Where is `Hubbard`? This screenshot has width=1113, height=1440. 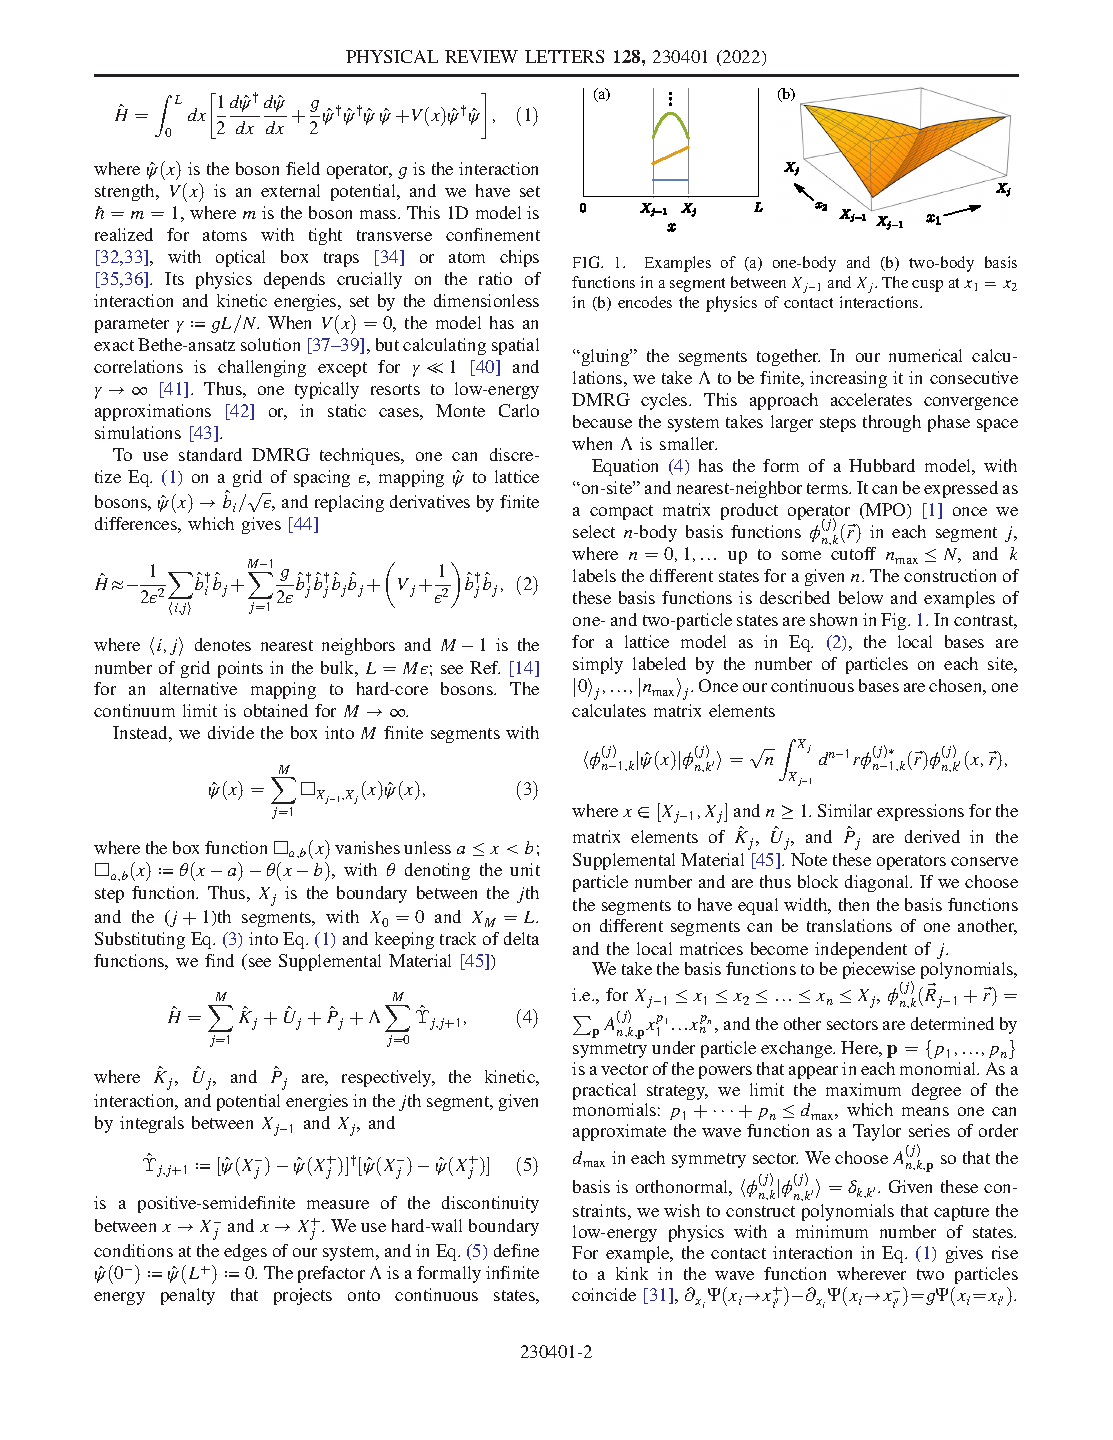
Hubbard is located at coordinates (882, 465).
